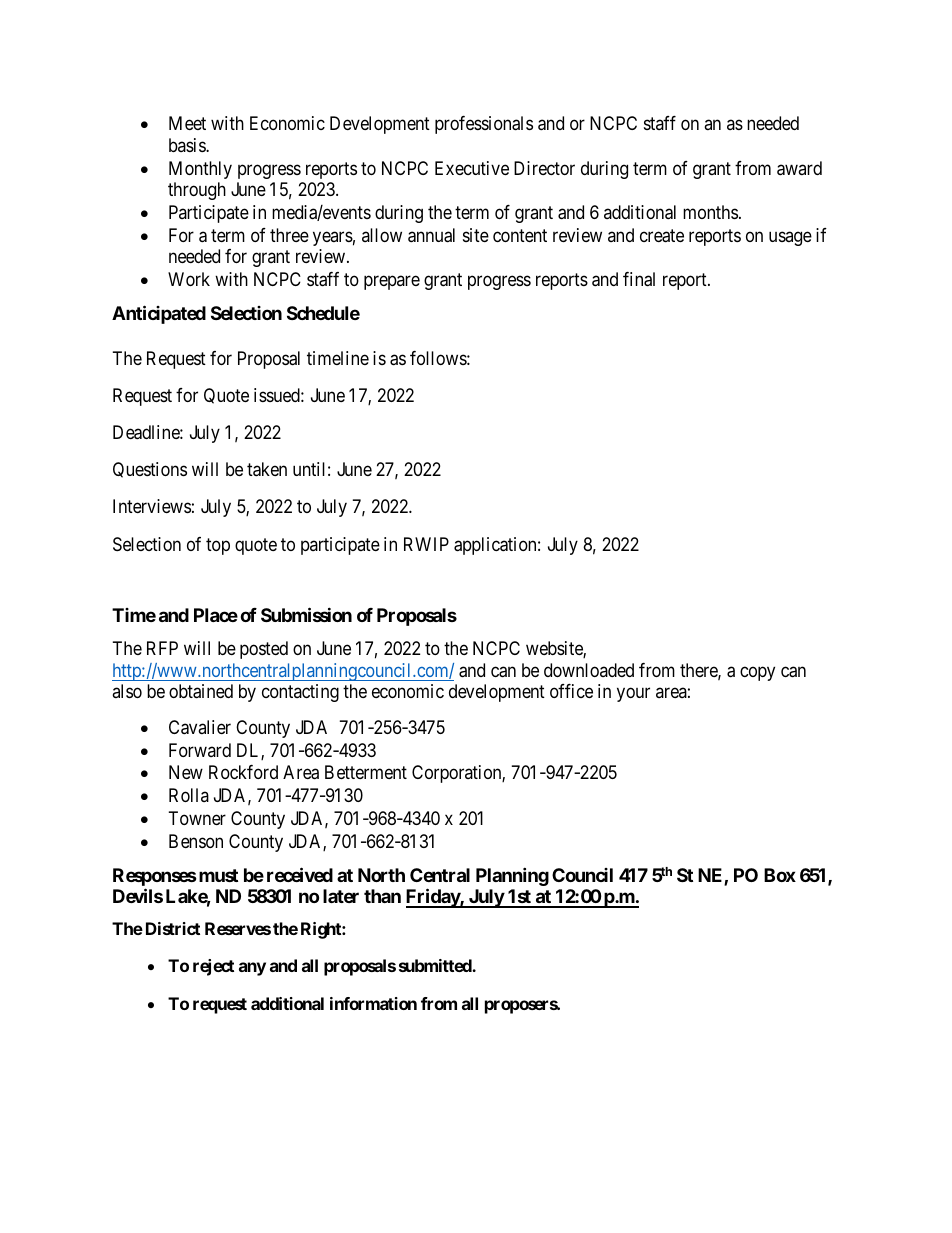 Image resolution: width=952 pixels, height=1233 pixels. What do you see at coordinates (436, 965) in the document?
I see `submitted` at bounding box center [436, 965].
